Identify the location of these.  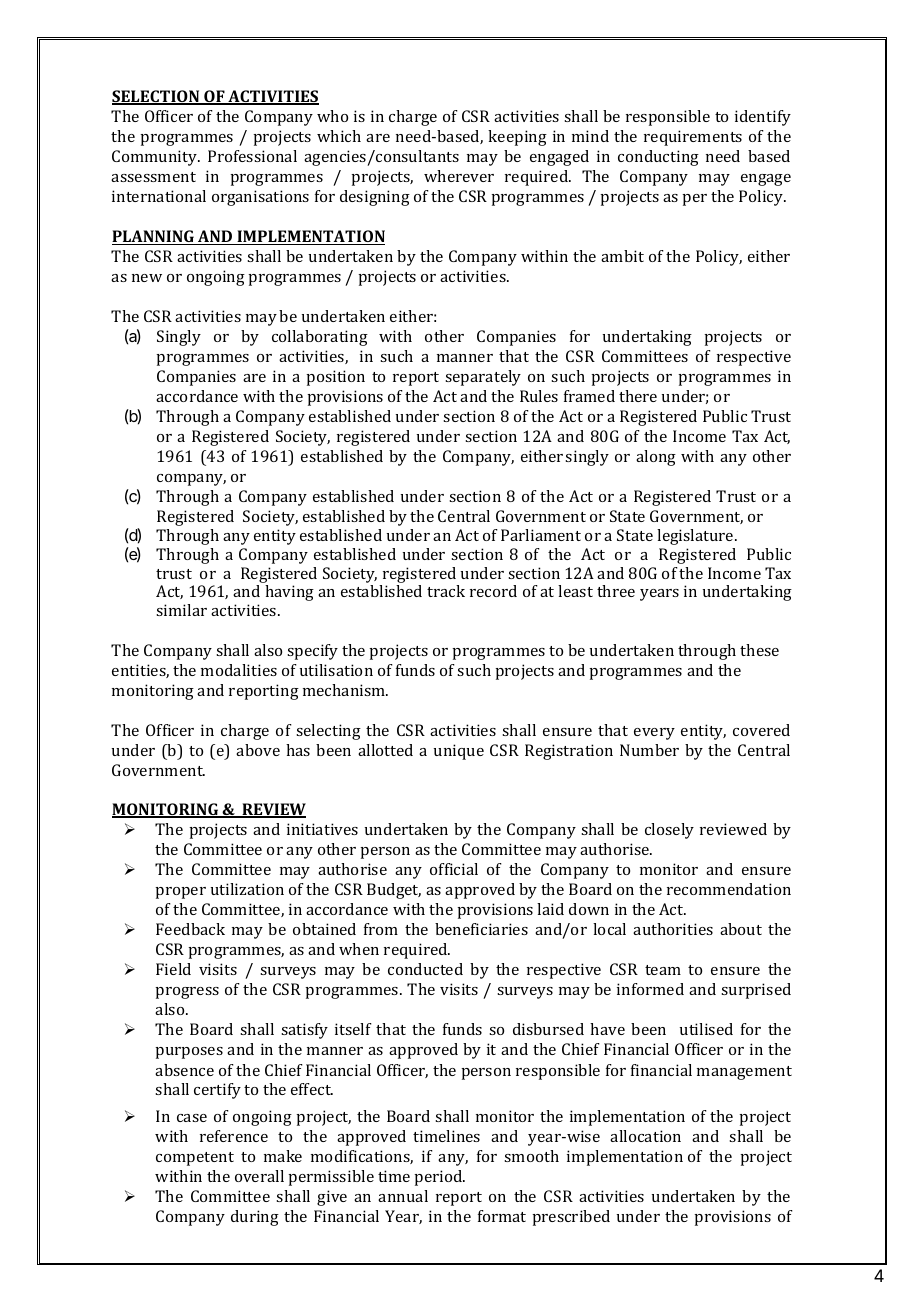
(759, 650).
